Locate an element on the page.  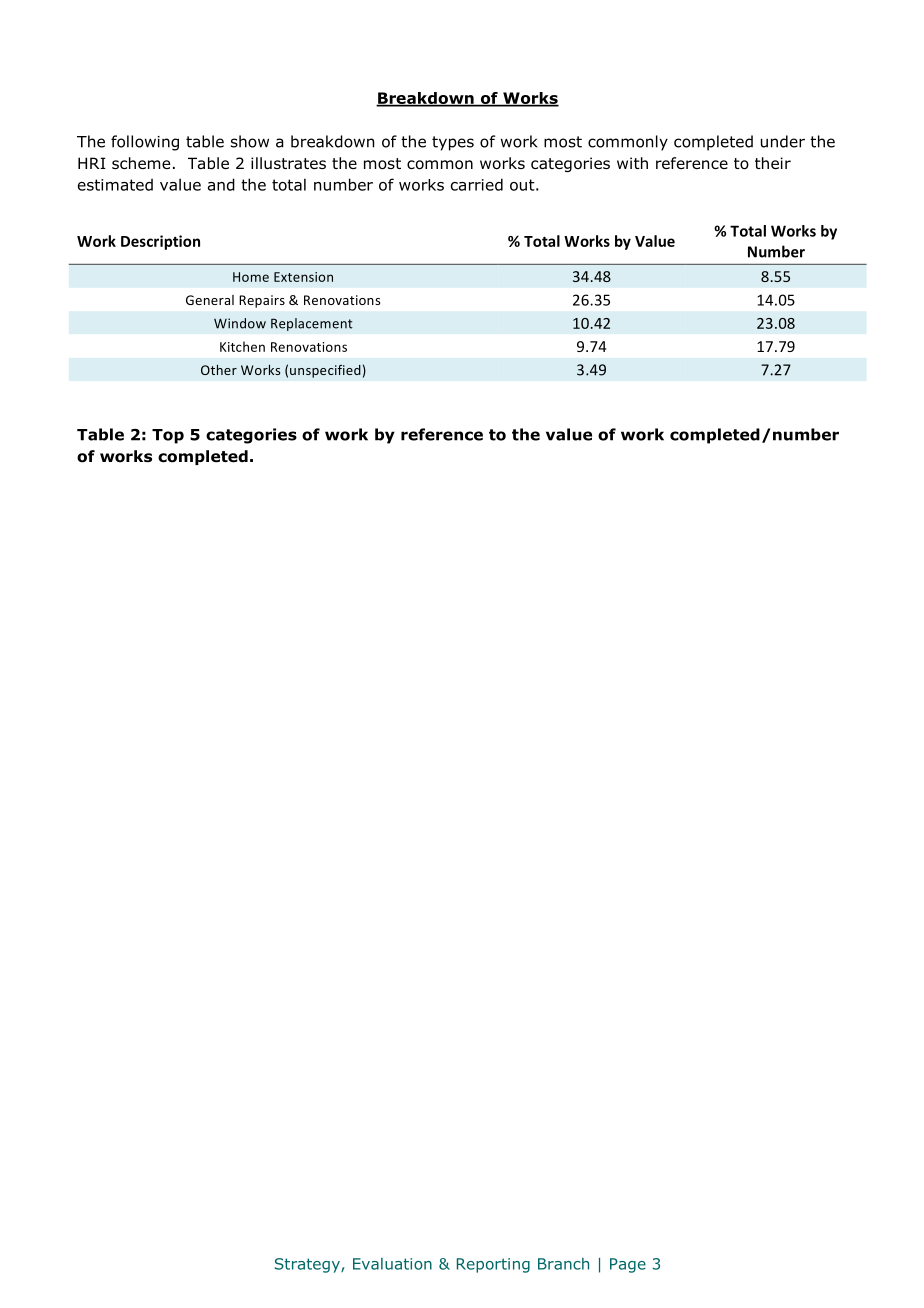
carried is located at coordinates (477, 184).
